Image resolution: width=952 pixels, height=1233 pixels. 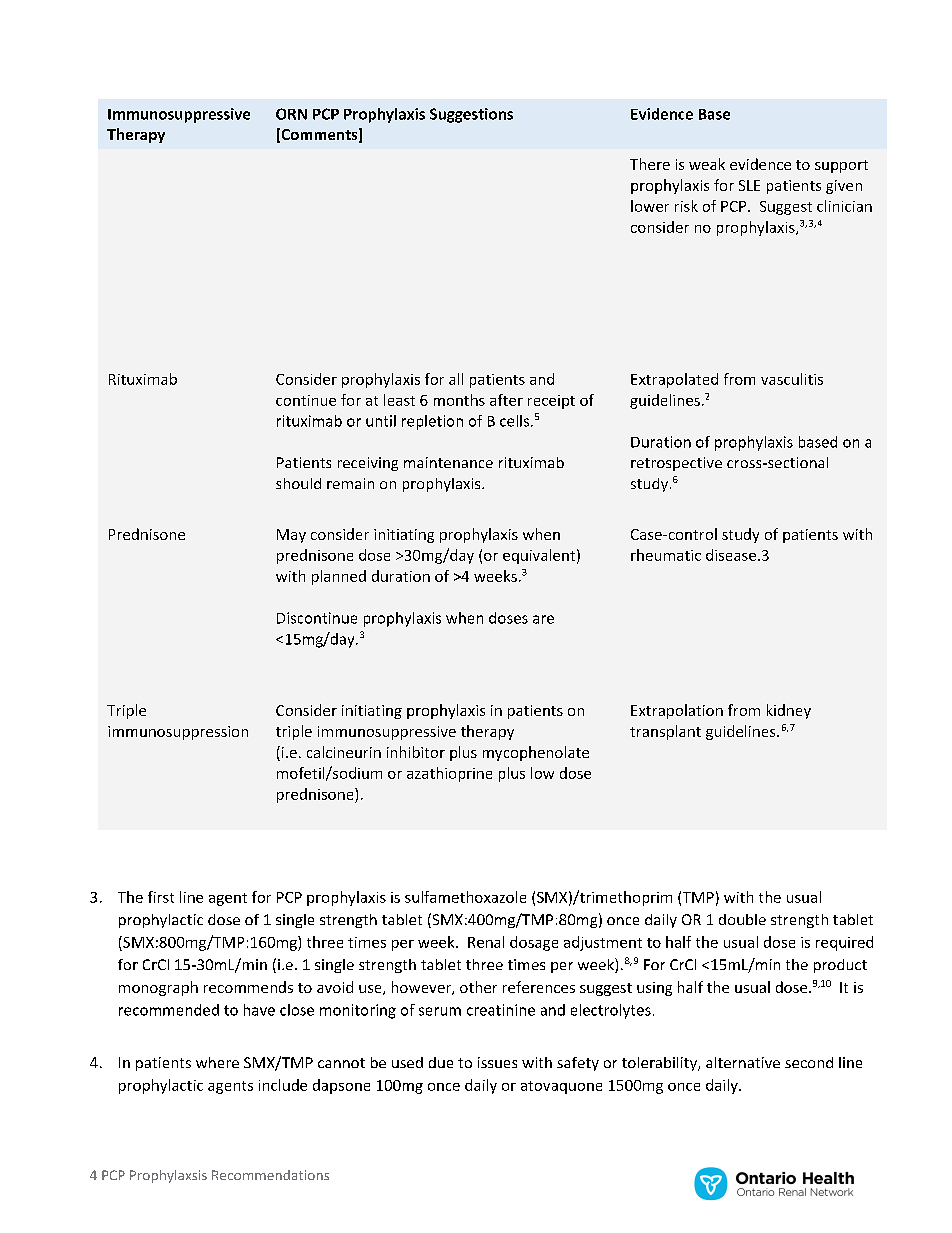 What do you see at coordinates (650, 206) in the page?
I see `lower` at bounding box center [650, 206].
